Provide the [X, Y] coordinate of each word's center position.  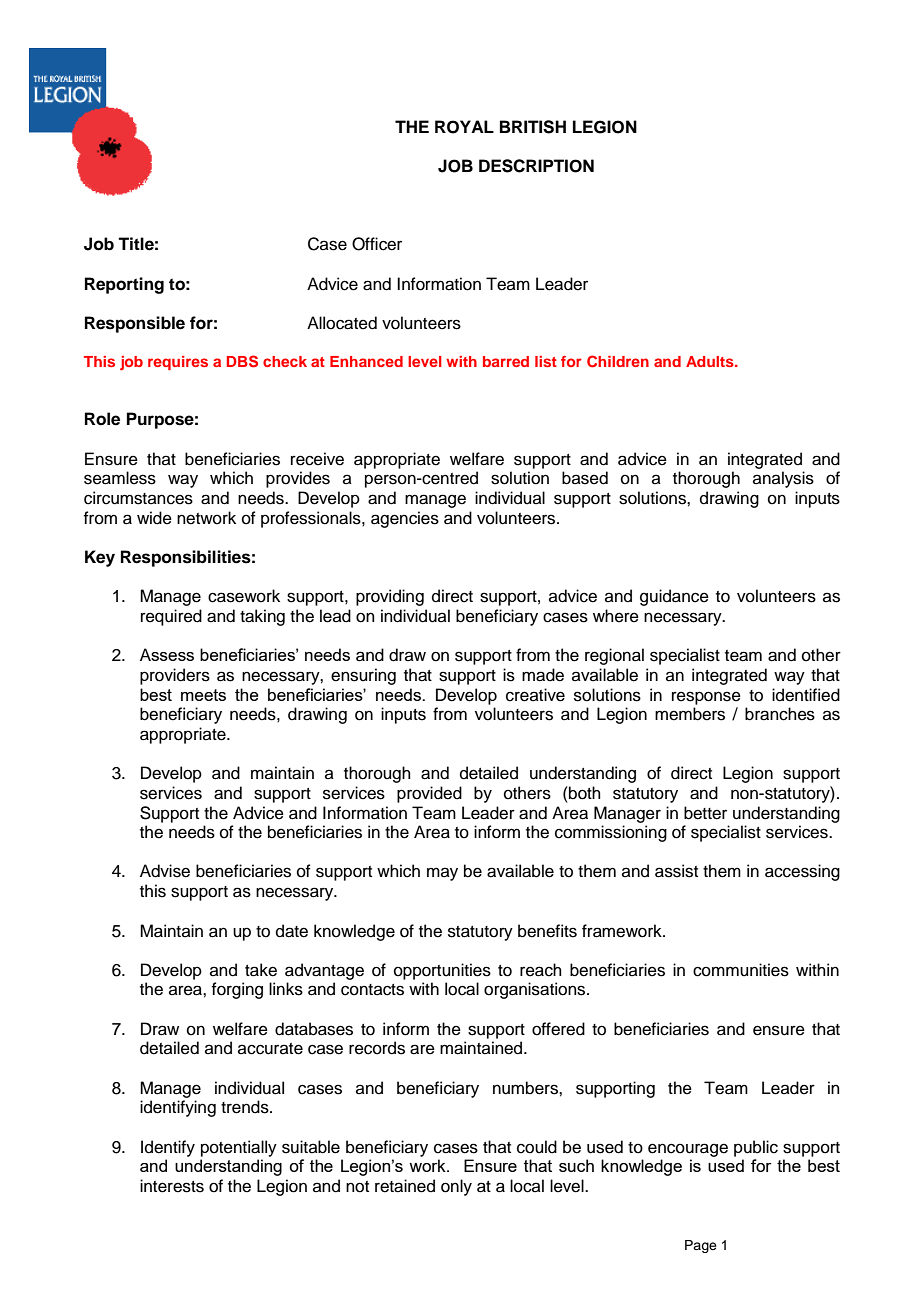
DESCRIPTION [536, 166]
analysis [783, 479]
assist [676, 871]
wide [154, 518]
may [442, 874]
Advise [165, 871]
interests [172, 1186]
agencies [405, 519]
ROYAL [464, 127]
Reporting [124, 285]
